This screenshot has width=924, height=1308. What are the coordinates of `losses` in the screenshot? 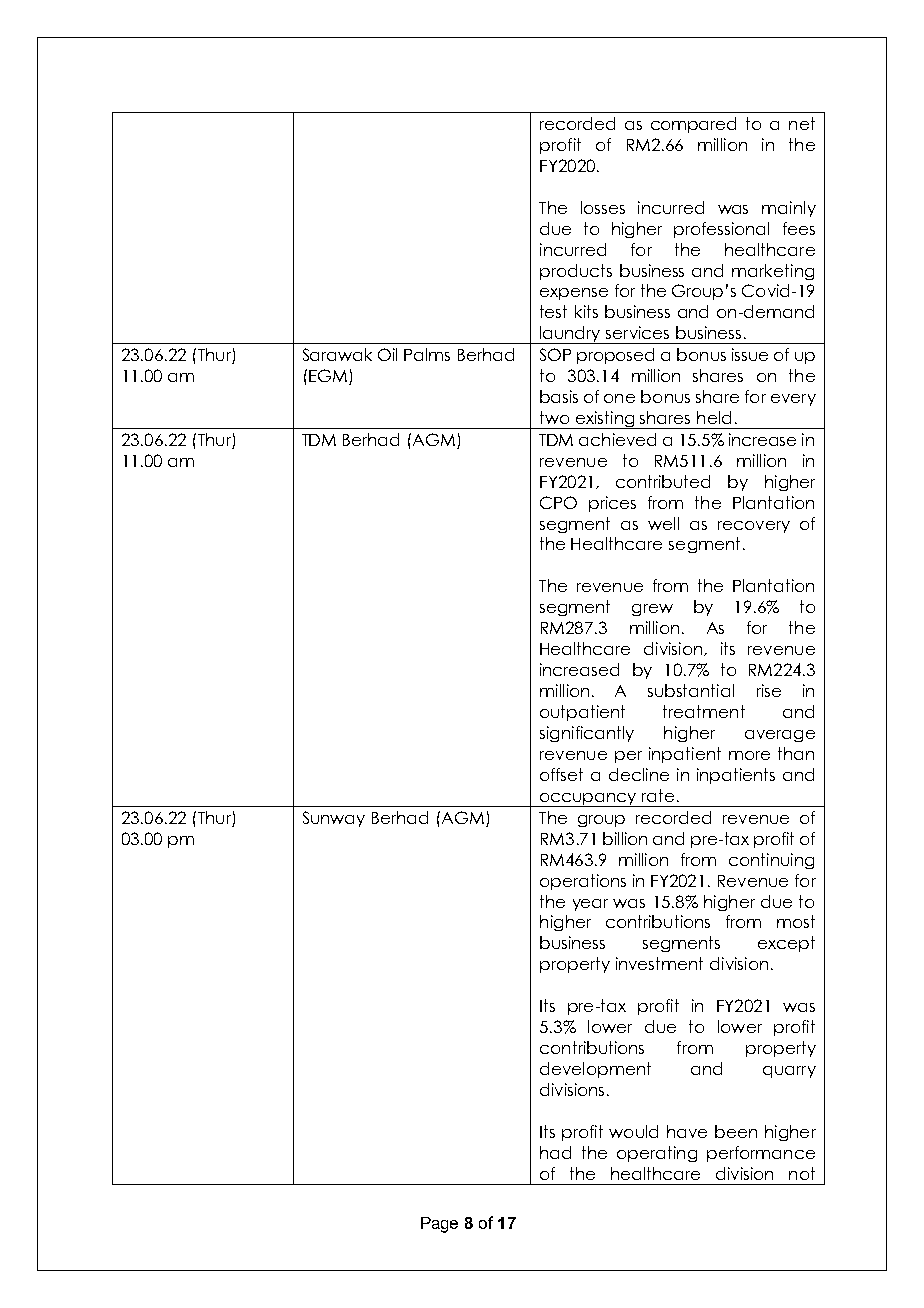 It's located at (603, 207).
